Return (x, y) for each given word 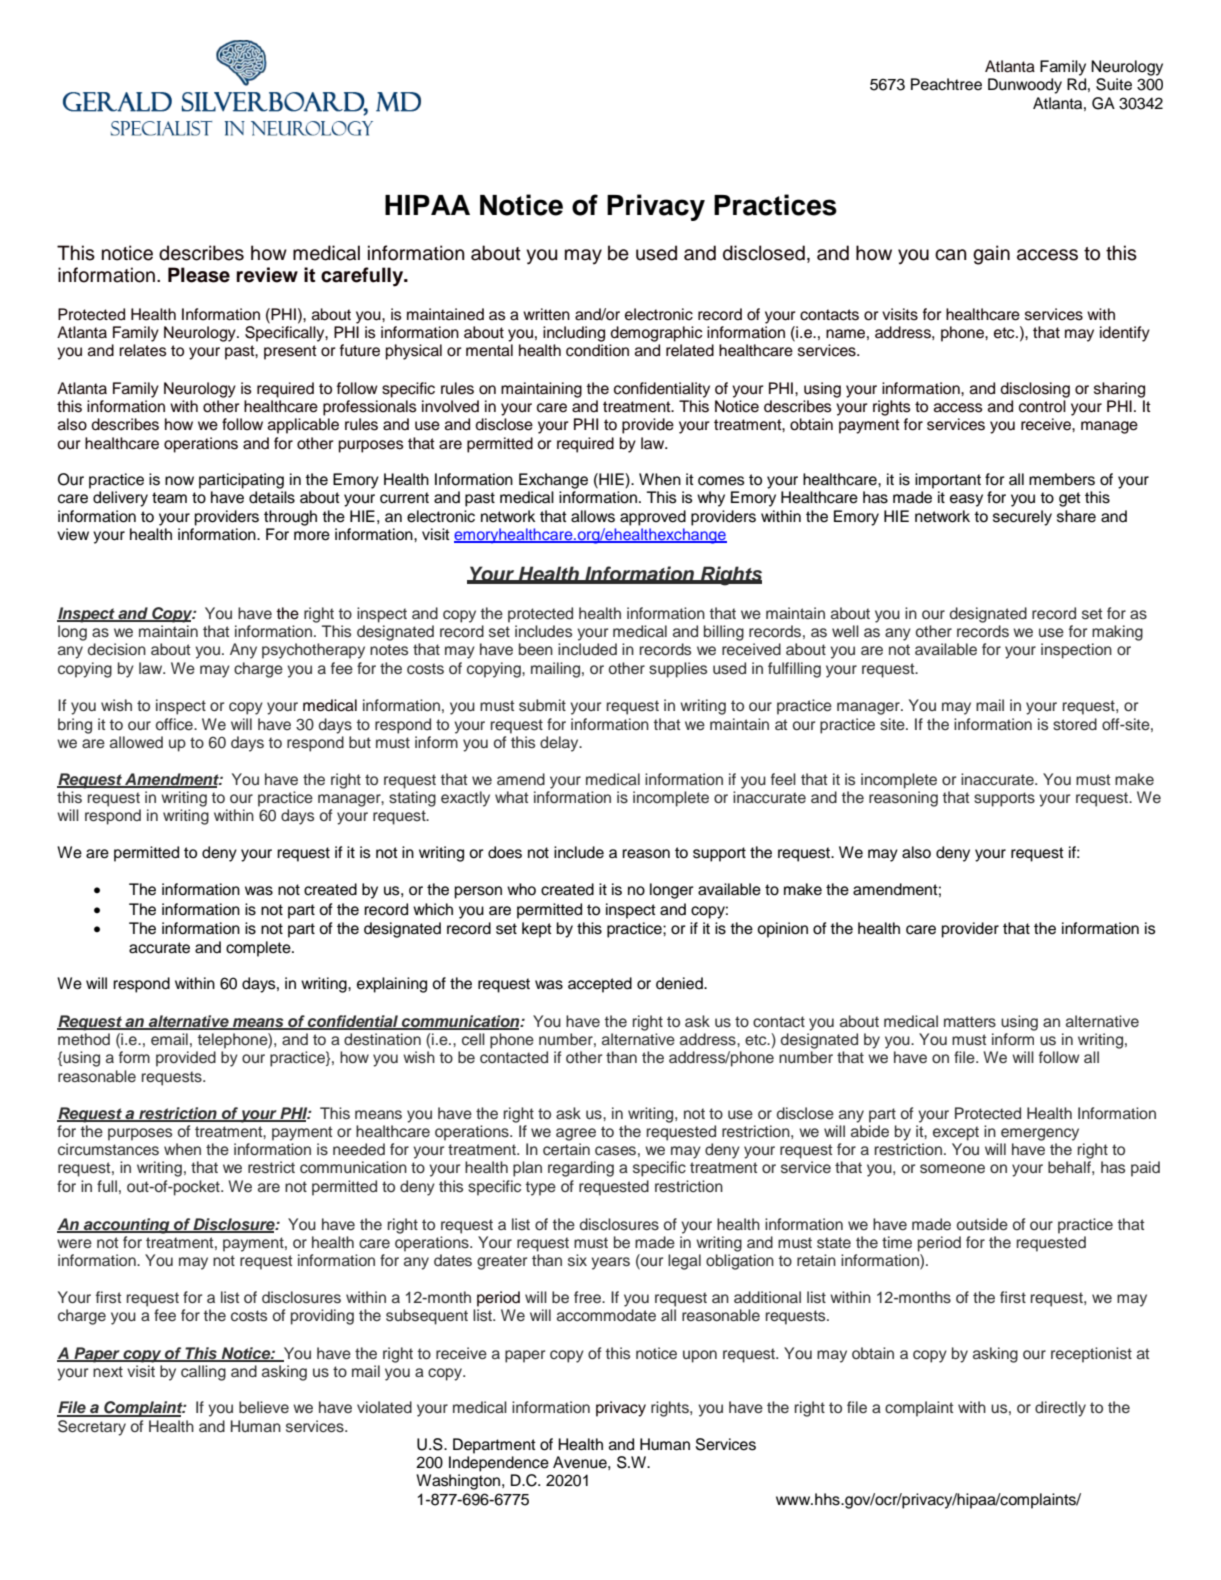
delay (560, 744)
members (1062, 479)
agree (576, 1134)
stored (1075, 724)
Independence (499, 1464)
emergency (1040, 1134)
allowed (136, 742)
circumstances (108, 1149)
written (546, 314)
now (179, 481)
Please (199, 275)
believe (264, 1407)
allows (593, 516)
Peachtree (946, 84)
